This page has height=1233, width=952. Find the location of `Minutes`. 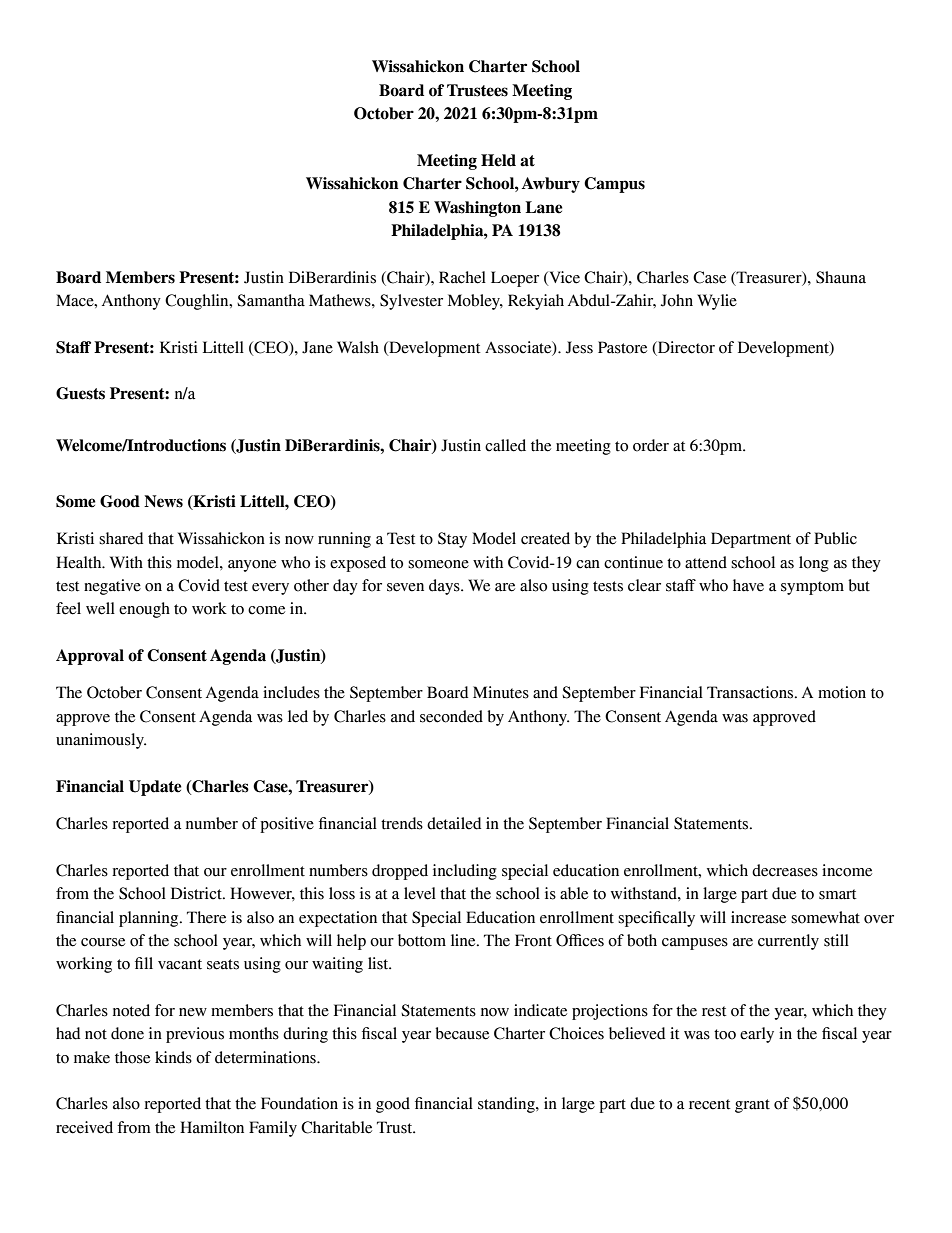

Minutes is located at coordinates (501, 692).
